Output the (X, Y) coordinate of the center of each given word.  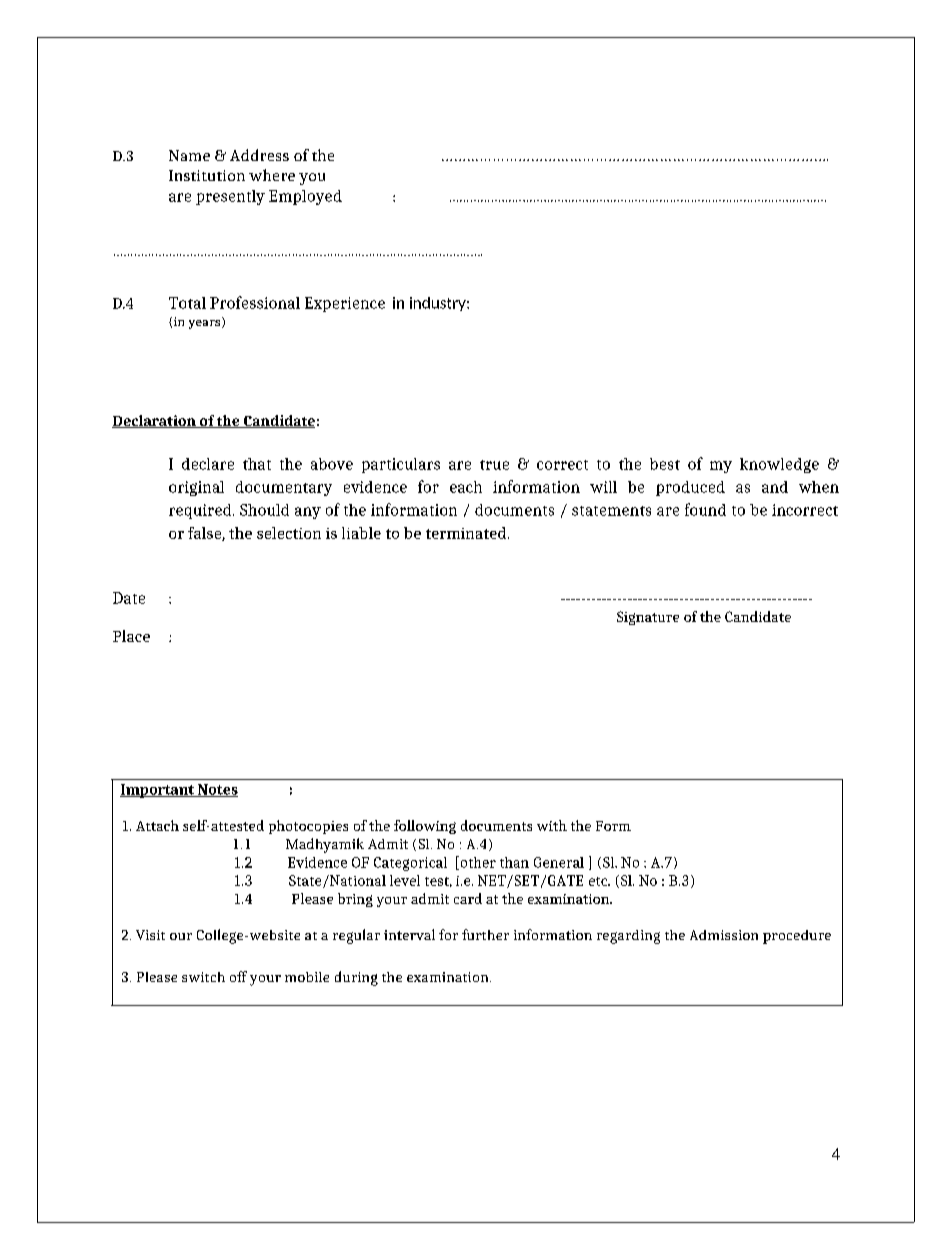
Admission (724, 935)
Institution (207, 175)
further (485, 934)
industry (439, 304)
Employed (305, 197)
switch (203, 977)
